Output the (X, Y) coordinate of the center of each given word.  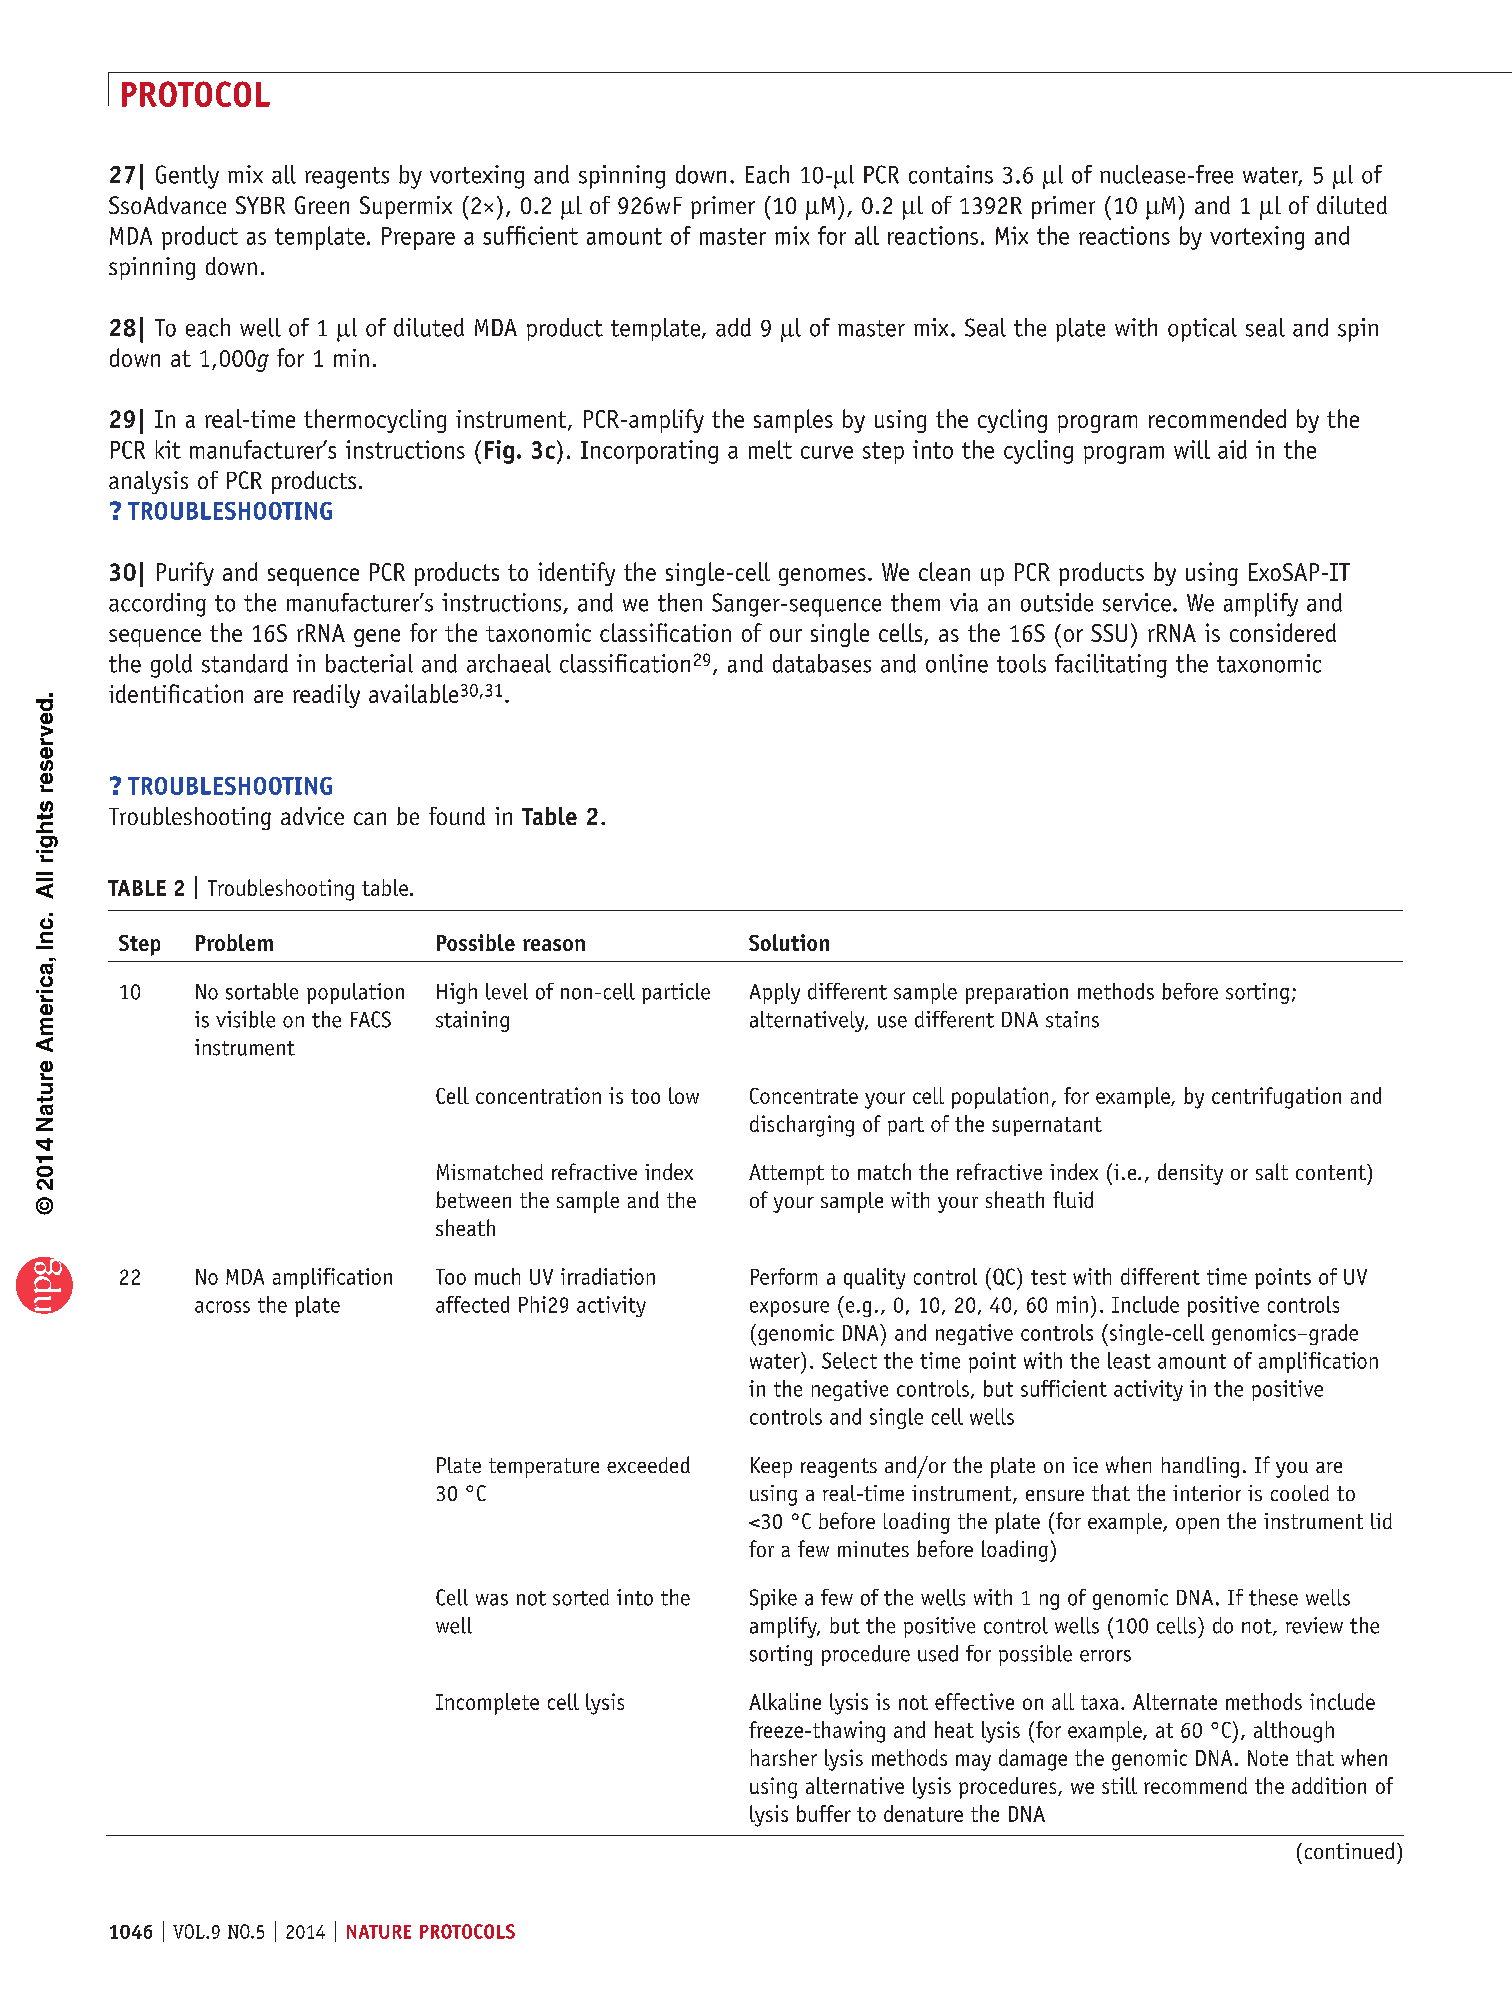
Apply (775, 993)
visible (245, 1019)
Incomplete (487, 1704)
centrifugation (1276, 1098)
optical (1202, 330)
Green (322, 205)
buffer (824, 1813)
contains (951, 174)
